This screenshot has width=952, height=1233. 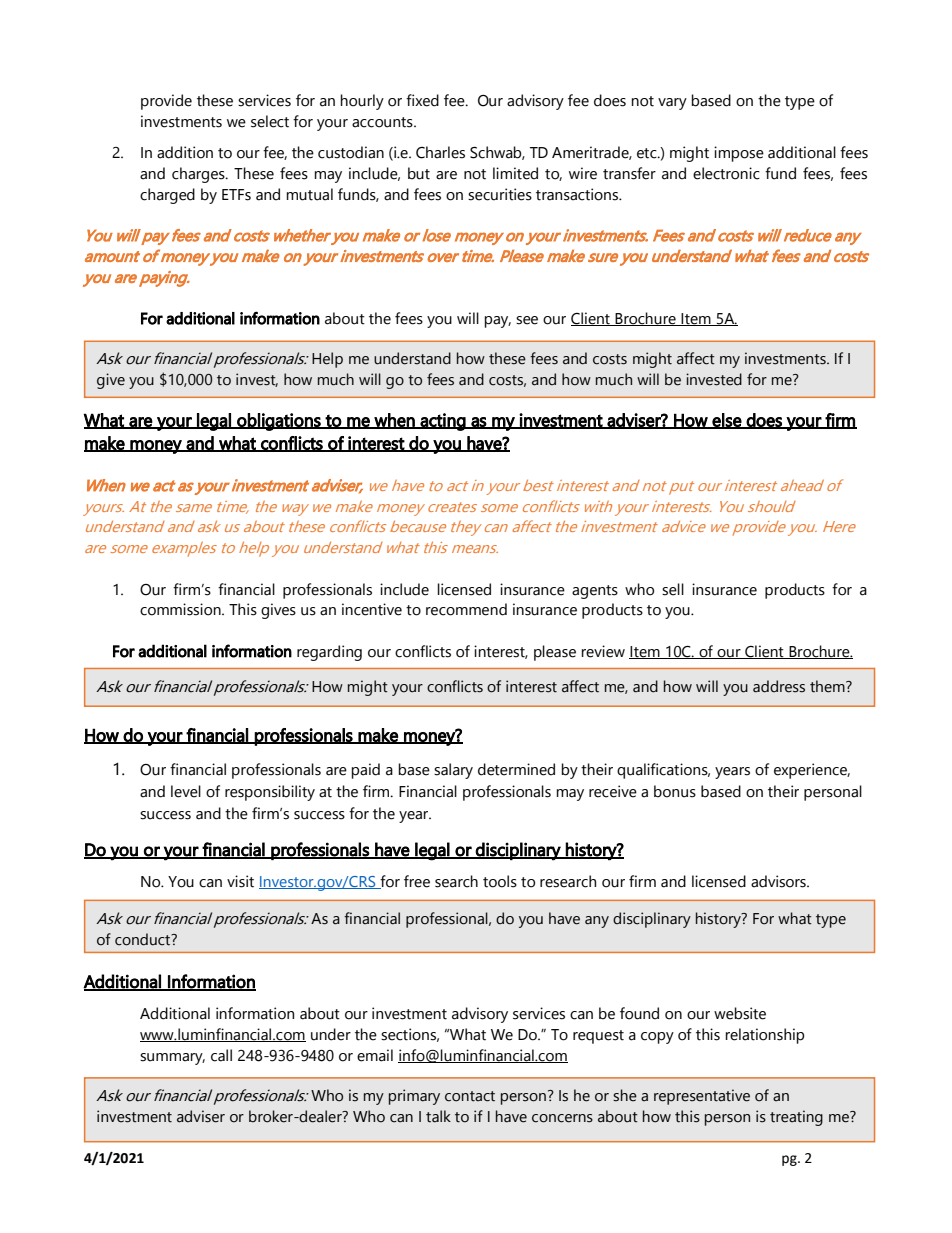 What do you see at coordinates (779, 686) in the screenshot?
I see `address` at bounding box center [779, 686].
